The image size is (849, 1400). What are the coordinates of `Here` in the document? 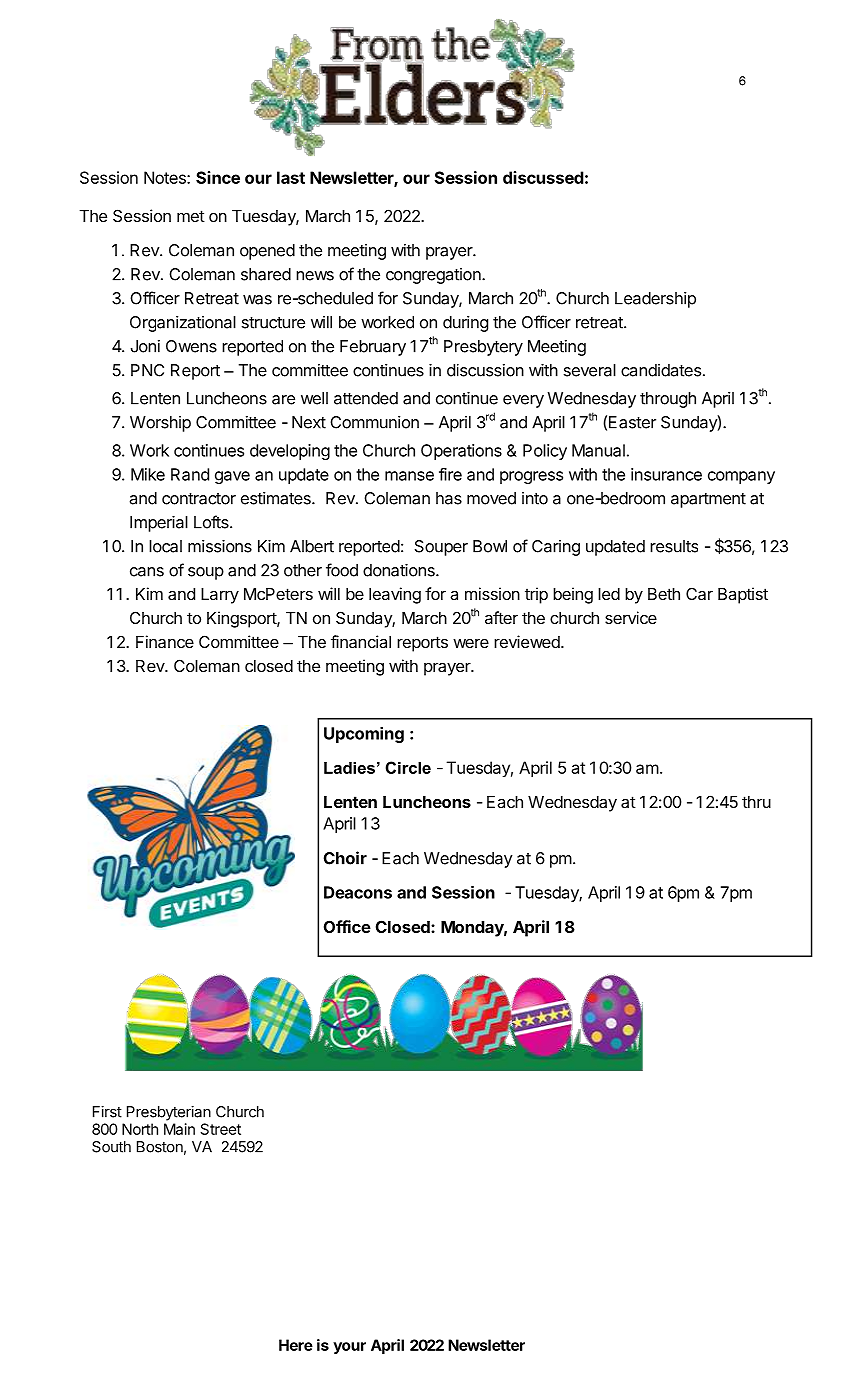 It's located at (296, 1345).
